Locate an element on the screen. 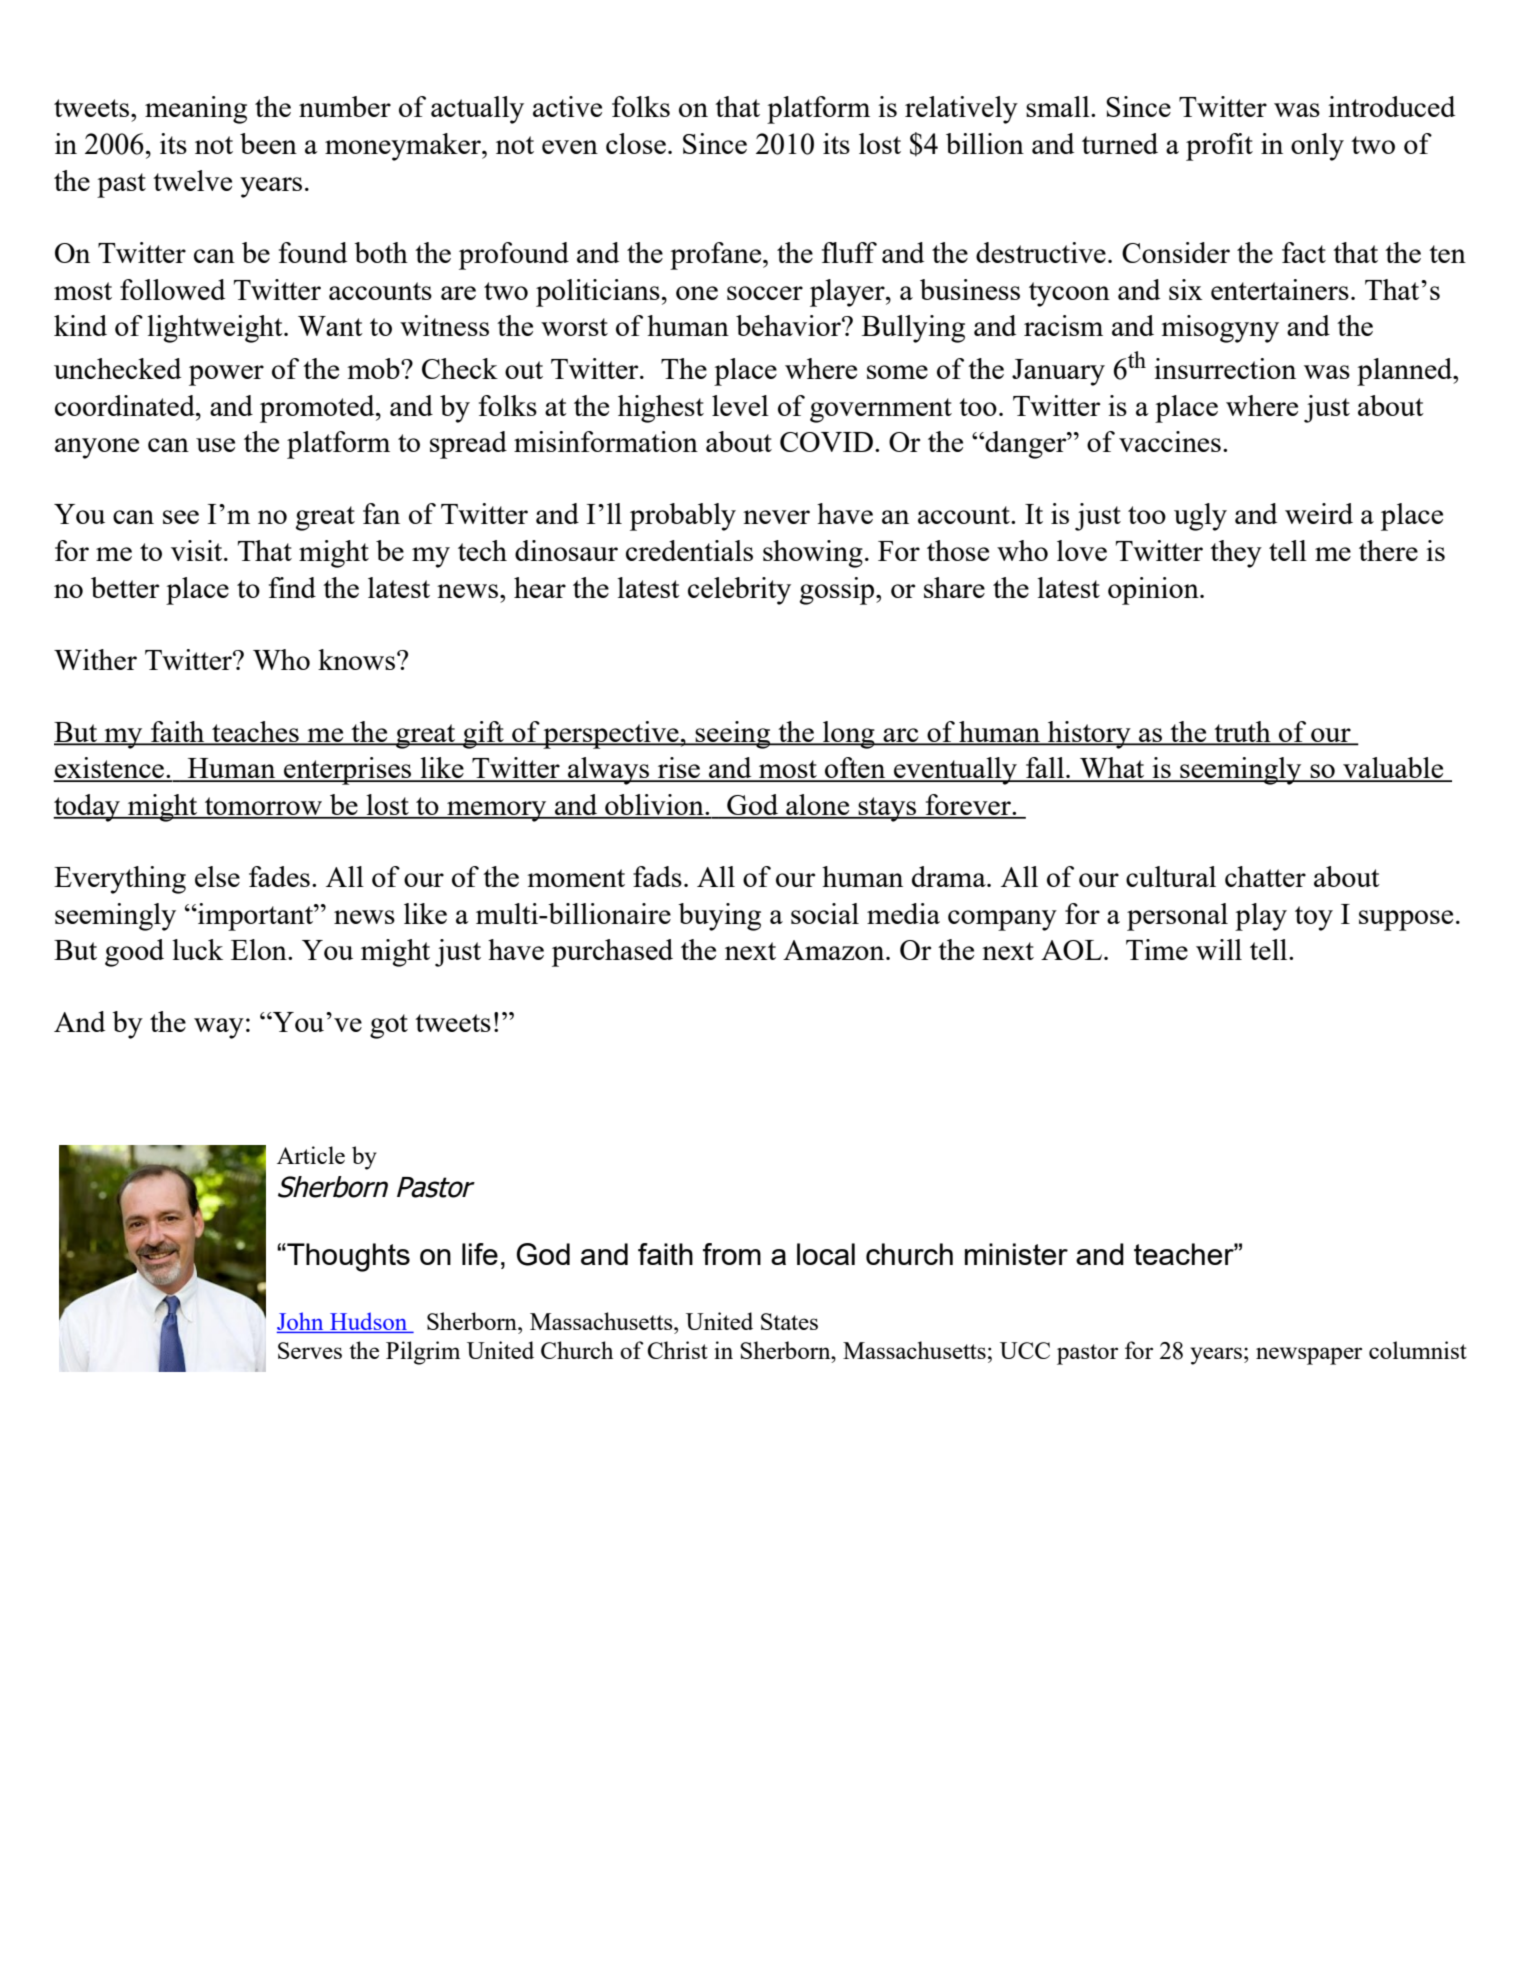  teaches is located at coordinates (255, 732).
